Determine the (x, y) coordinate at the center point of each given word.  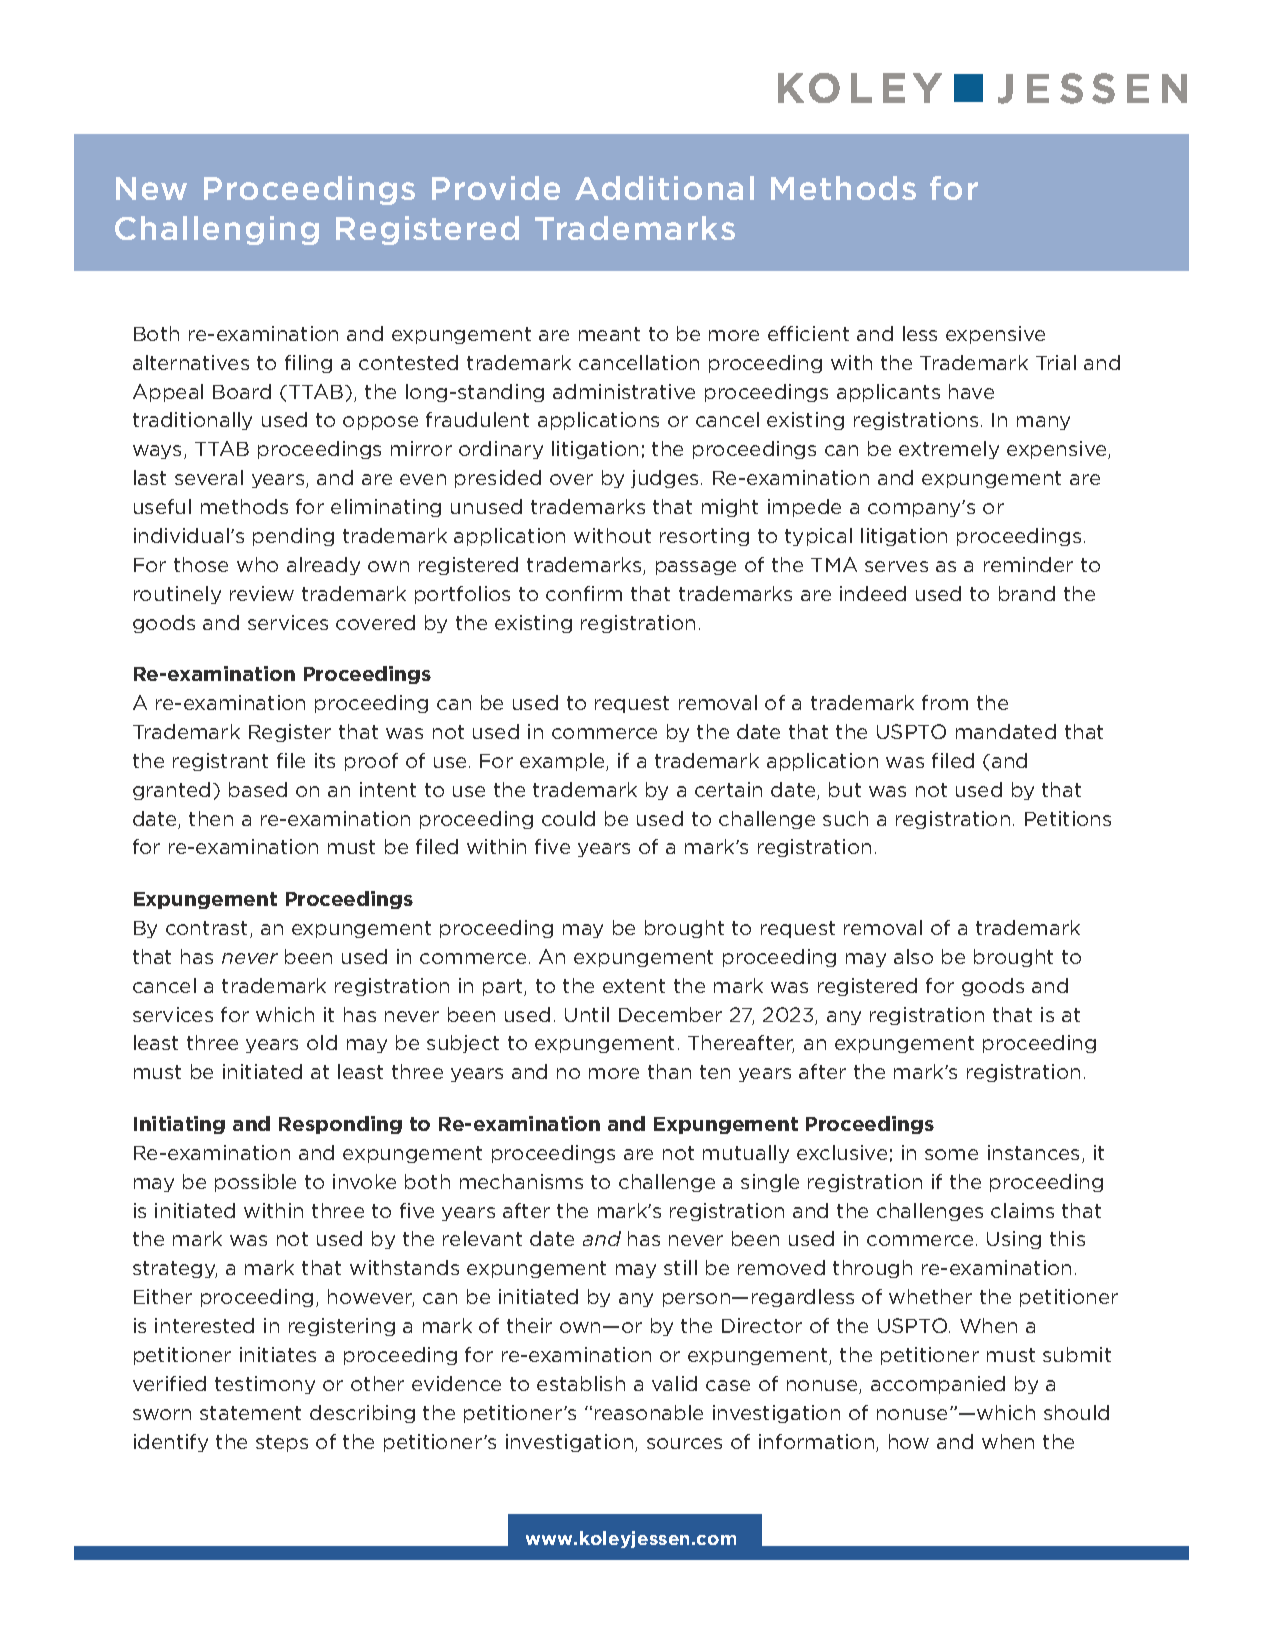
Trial (1056, 362)
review (262, 593)
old (322, 1042)
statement (250, 1413)
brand (1027, 593)
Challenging (217, 230)
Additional (664, 188)
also (913, 956)
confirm (584, 593)
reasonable (649, 1412)
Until (587, 1014)
